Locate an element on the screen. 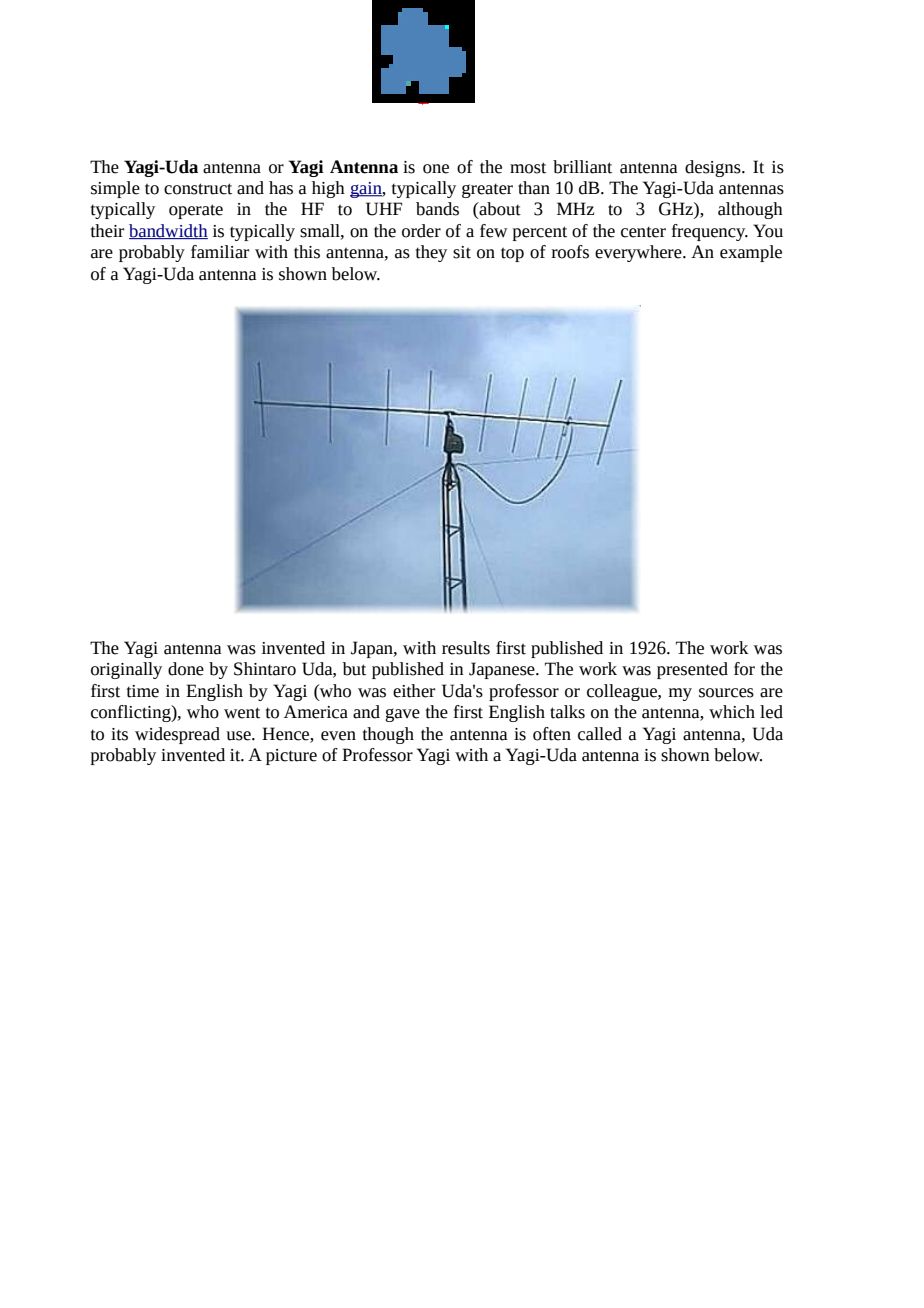  presented is located at coordinates (692, 670).
